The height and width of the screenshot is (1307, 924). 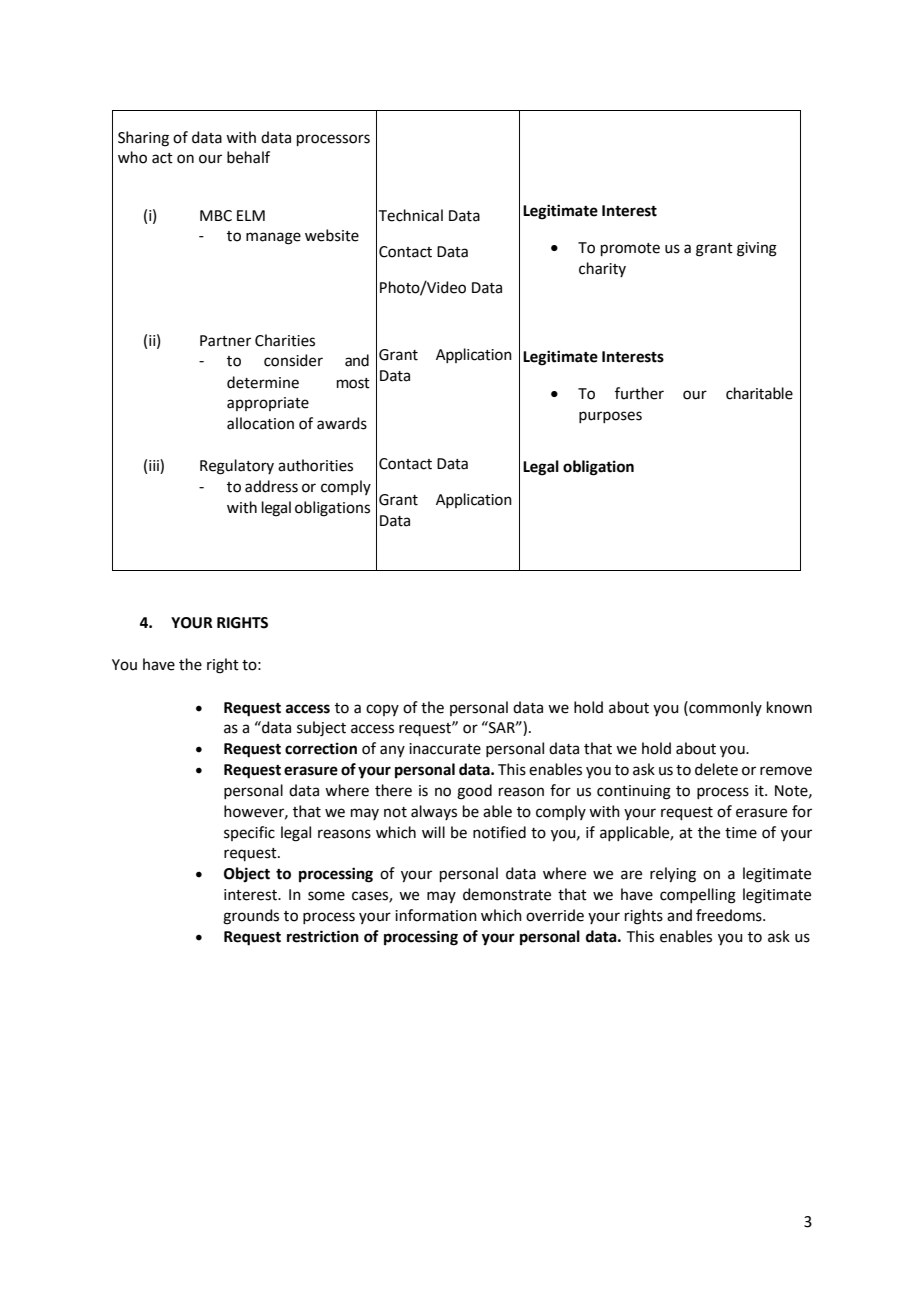 I want to click on charity, so click(x=602, y=269).
